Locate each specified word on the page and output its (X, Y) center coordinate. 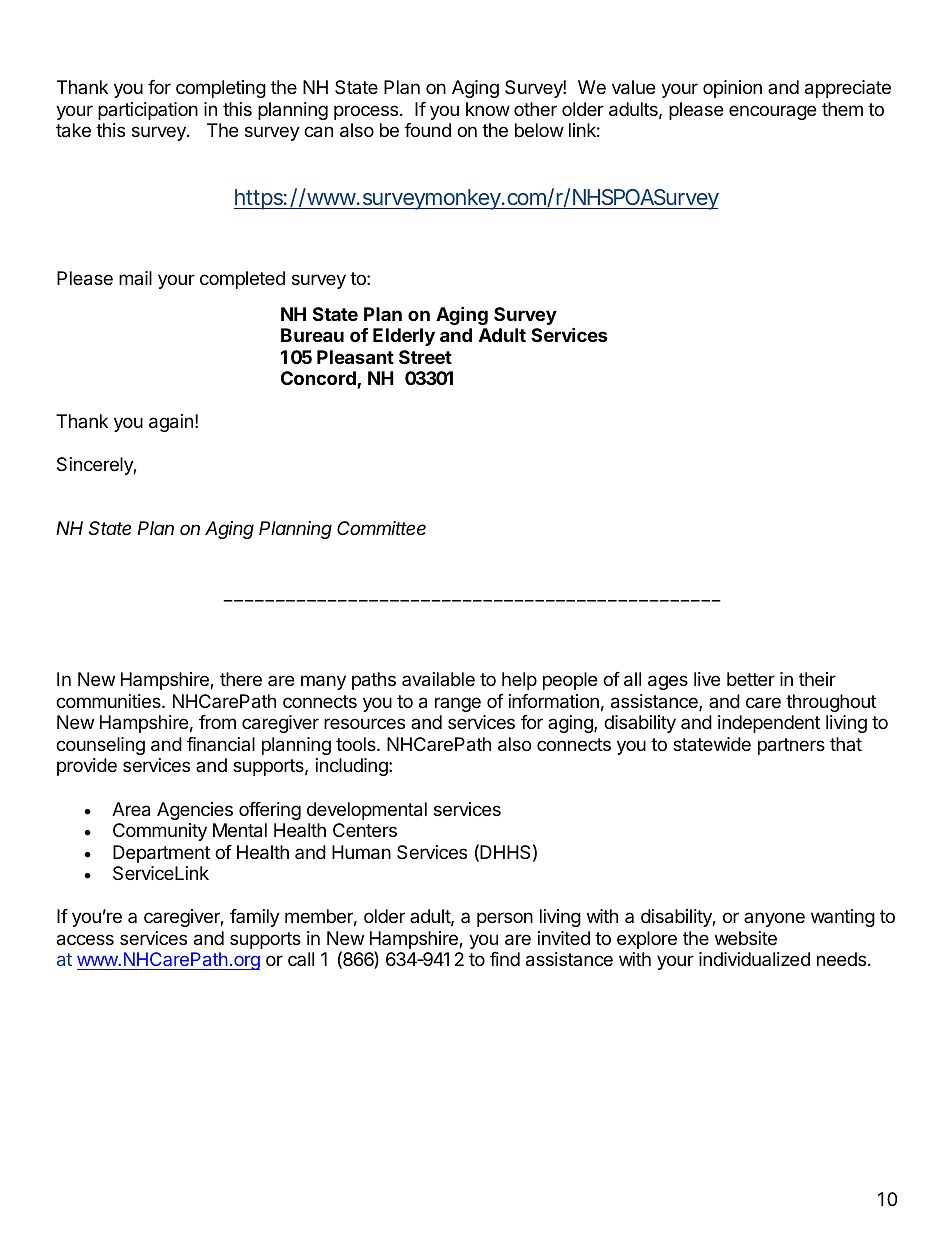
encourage (772, 112)
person (505, 919)
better (751, 679)
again (171, 423)
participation (148, 111)
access (85, 940)
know (488, 109)
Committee (381, 528)
